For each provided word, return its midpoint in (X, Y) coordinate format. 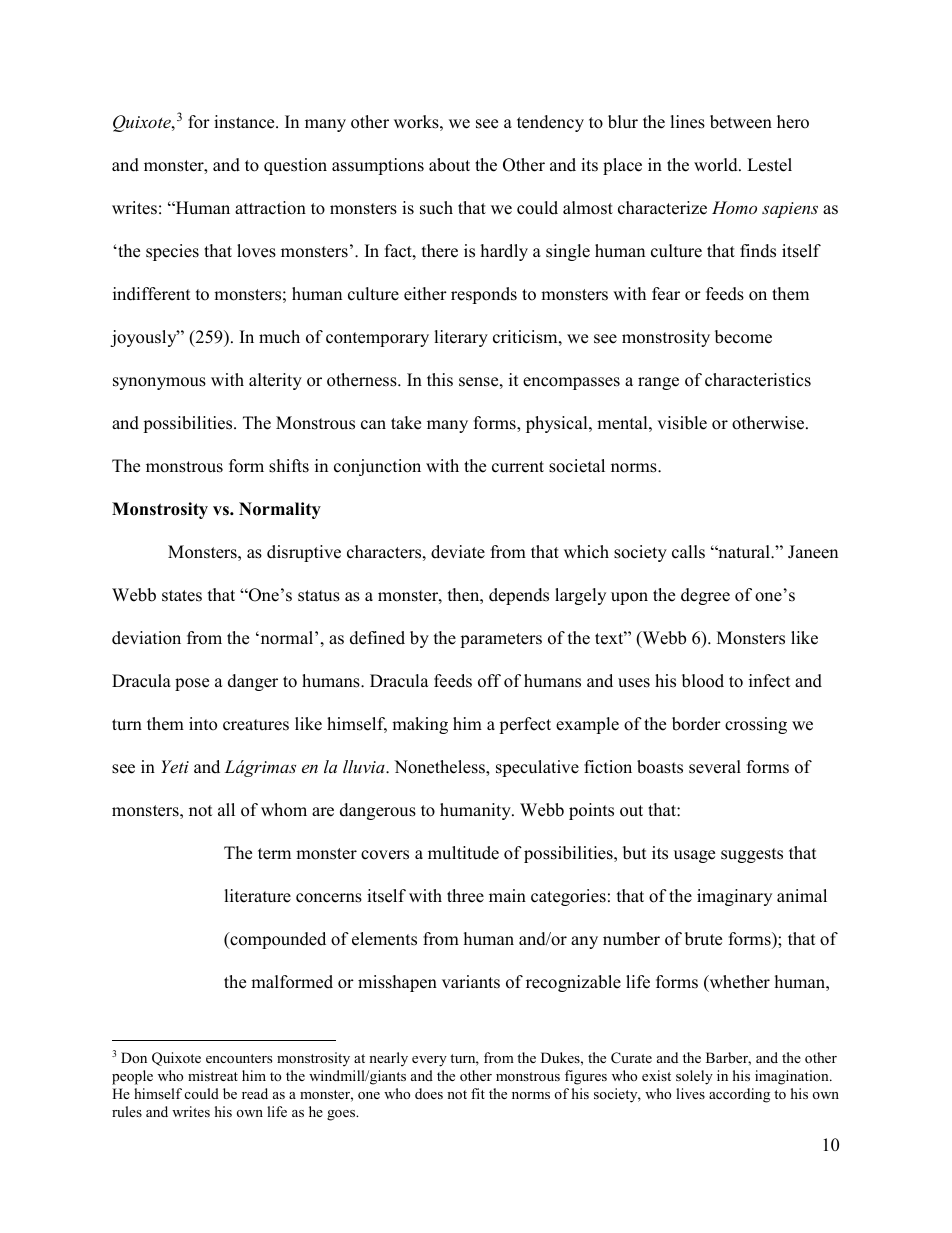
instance (245, 122)
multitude (463, 853)
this (440, 380)
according (739, 1095)
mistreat (213, 1075)
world (717, 165)
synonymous (159, 383)
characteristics (758, 380)
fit (478, 1093)
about (449, 165)
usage (694, 856)
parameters (501, 640)
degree (705, 596)
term (274, 854)
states (182, 596)
